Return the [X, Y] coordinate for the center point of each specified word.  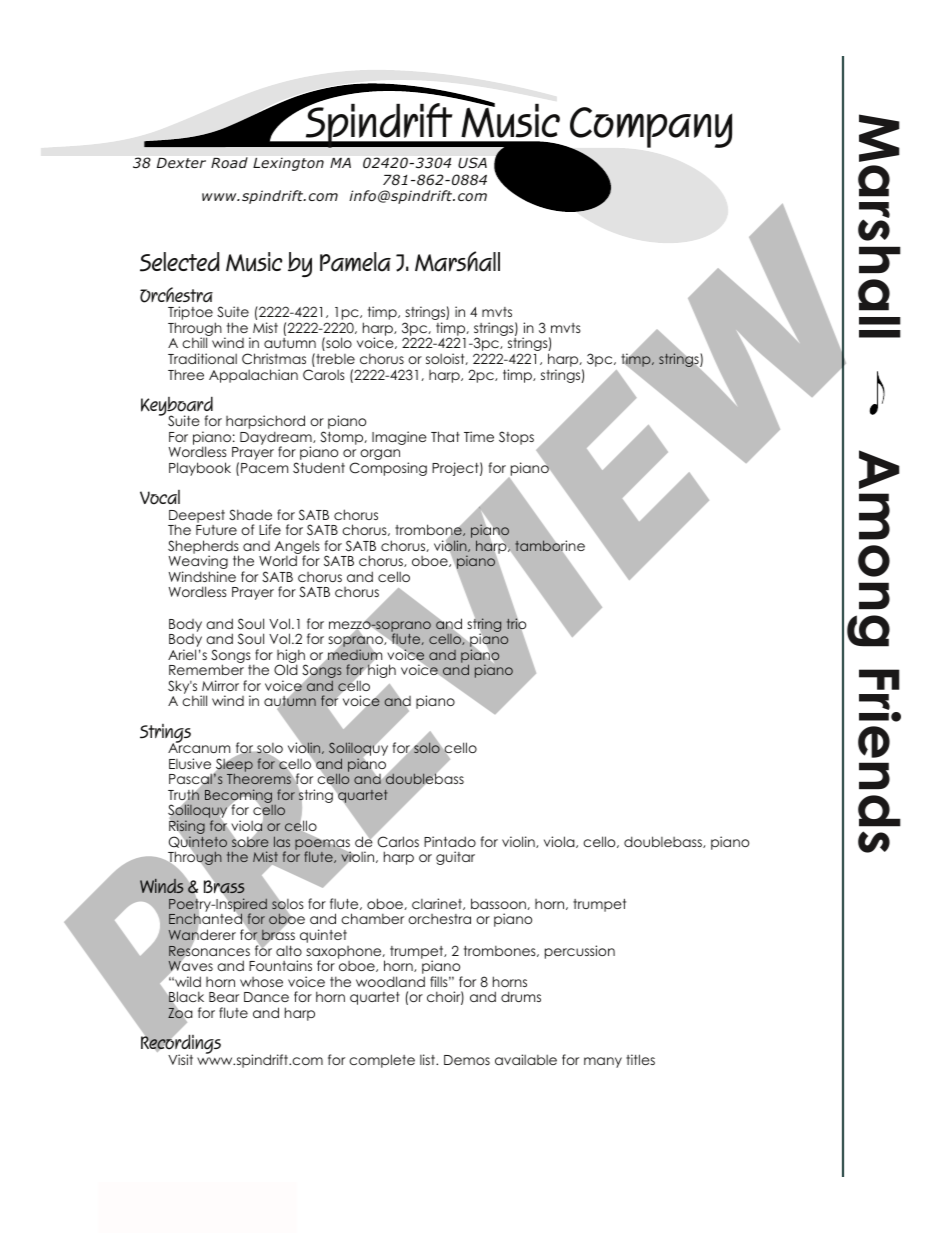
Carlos [398, 842]
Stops [516, 438]
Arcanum [199, 747]
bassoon [498, 903]
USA [472, 162]
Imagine [399, 438]
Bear [224, 997]
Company [650, 129]
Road [229, 162]
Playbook [200, 469]
